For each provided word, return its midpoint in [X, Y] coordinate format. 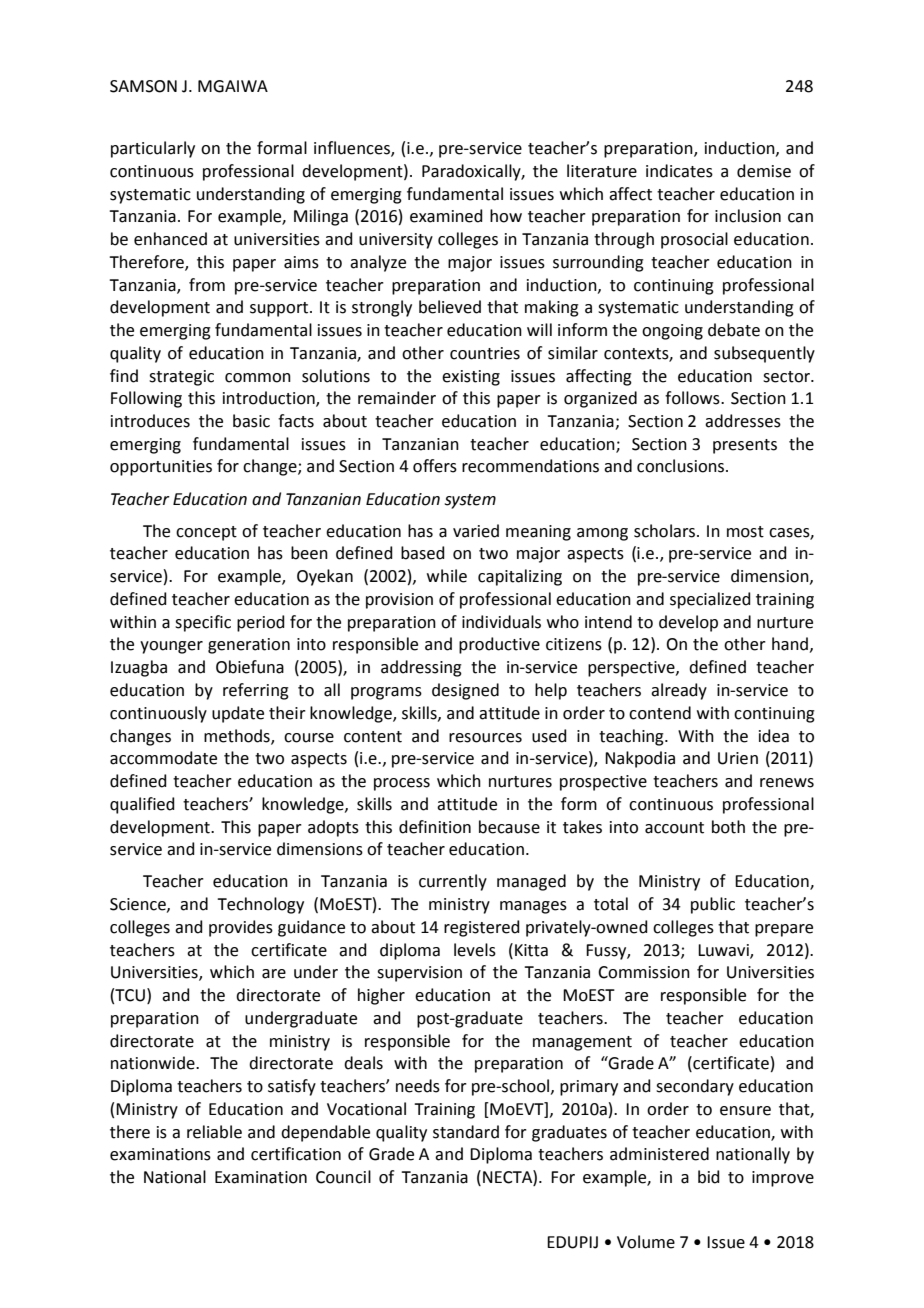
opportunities [161, 468]
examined [446, 216]
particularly [153, 149]
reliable [214, 1132]
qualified [142, 805]
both [728, 827]
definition [435, 827]
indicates [679, 171]
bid [709, 1177]
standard [466, 1132]
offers [435, 466]
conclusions [680, 466]
